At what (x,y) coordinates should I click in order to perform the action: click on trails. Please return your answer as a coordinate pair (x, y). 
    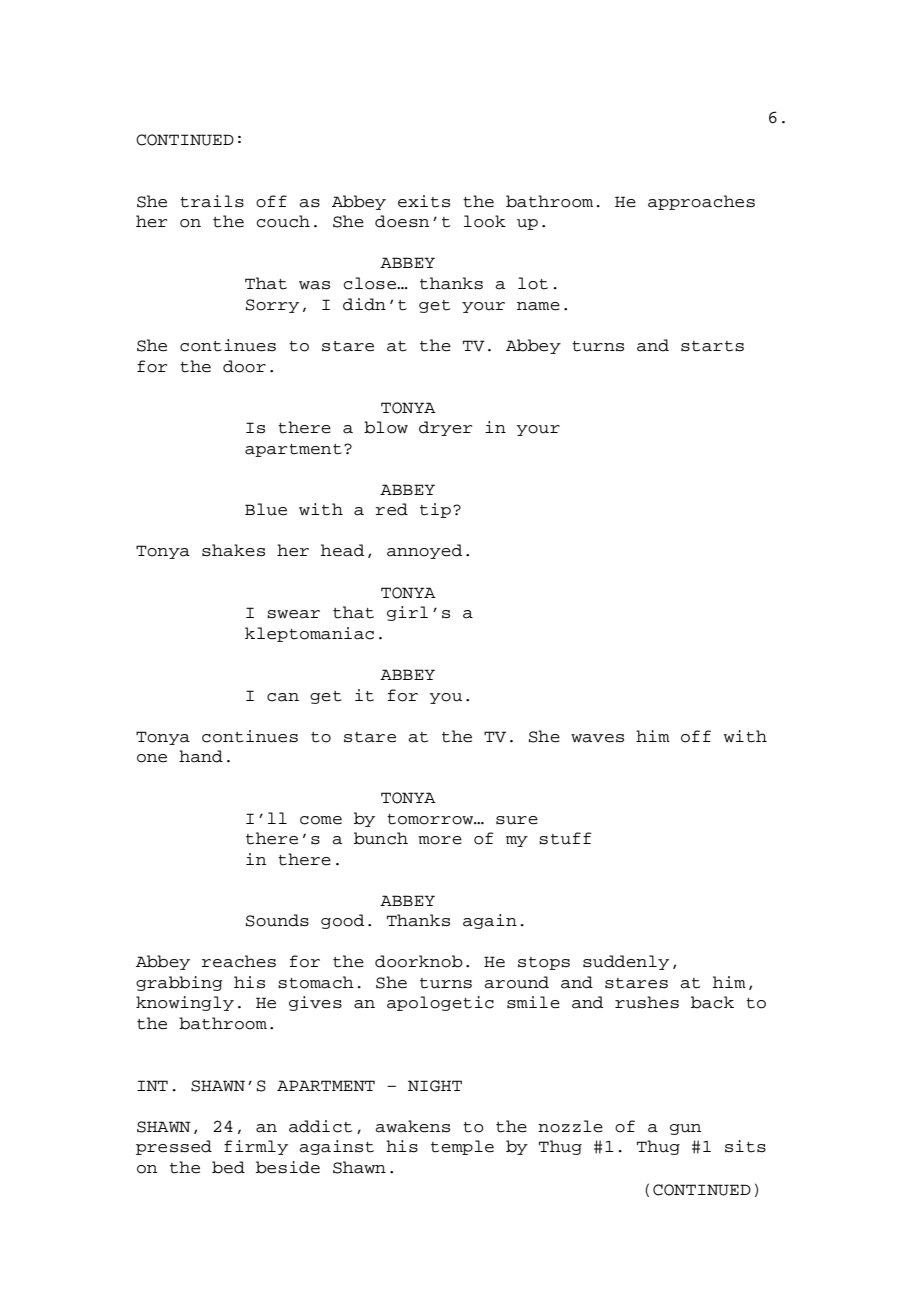
    Looking at the image, I should click on (212, 201).
